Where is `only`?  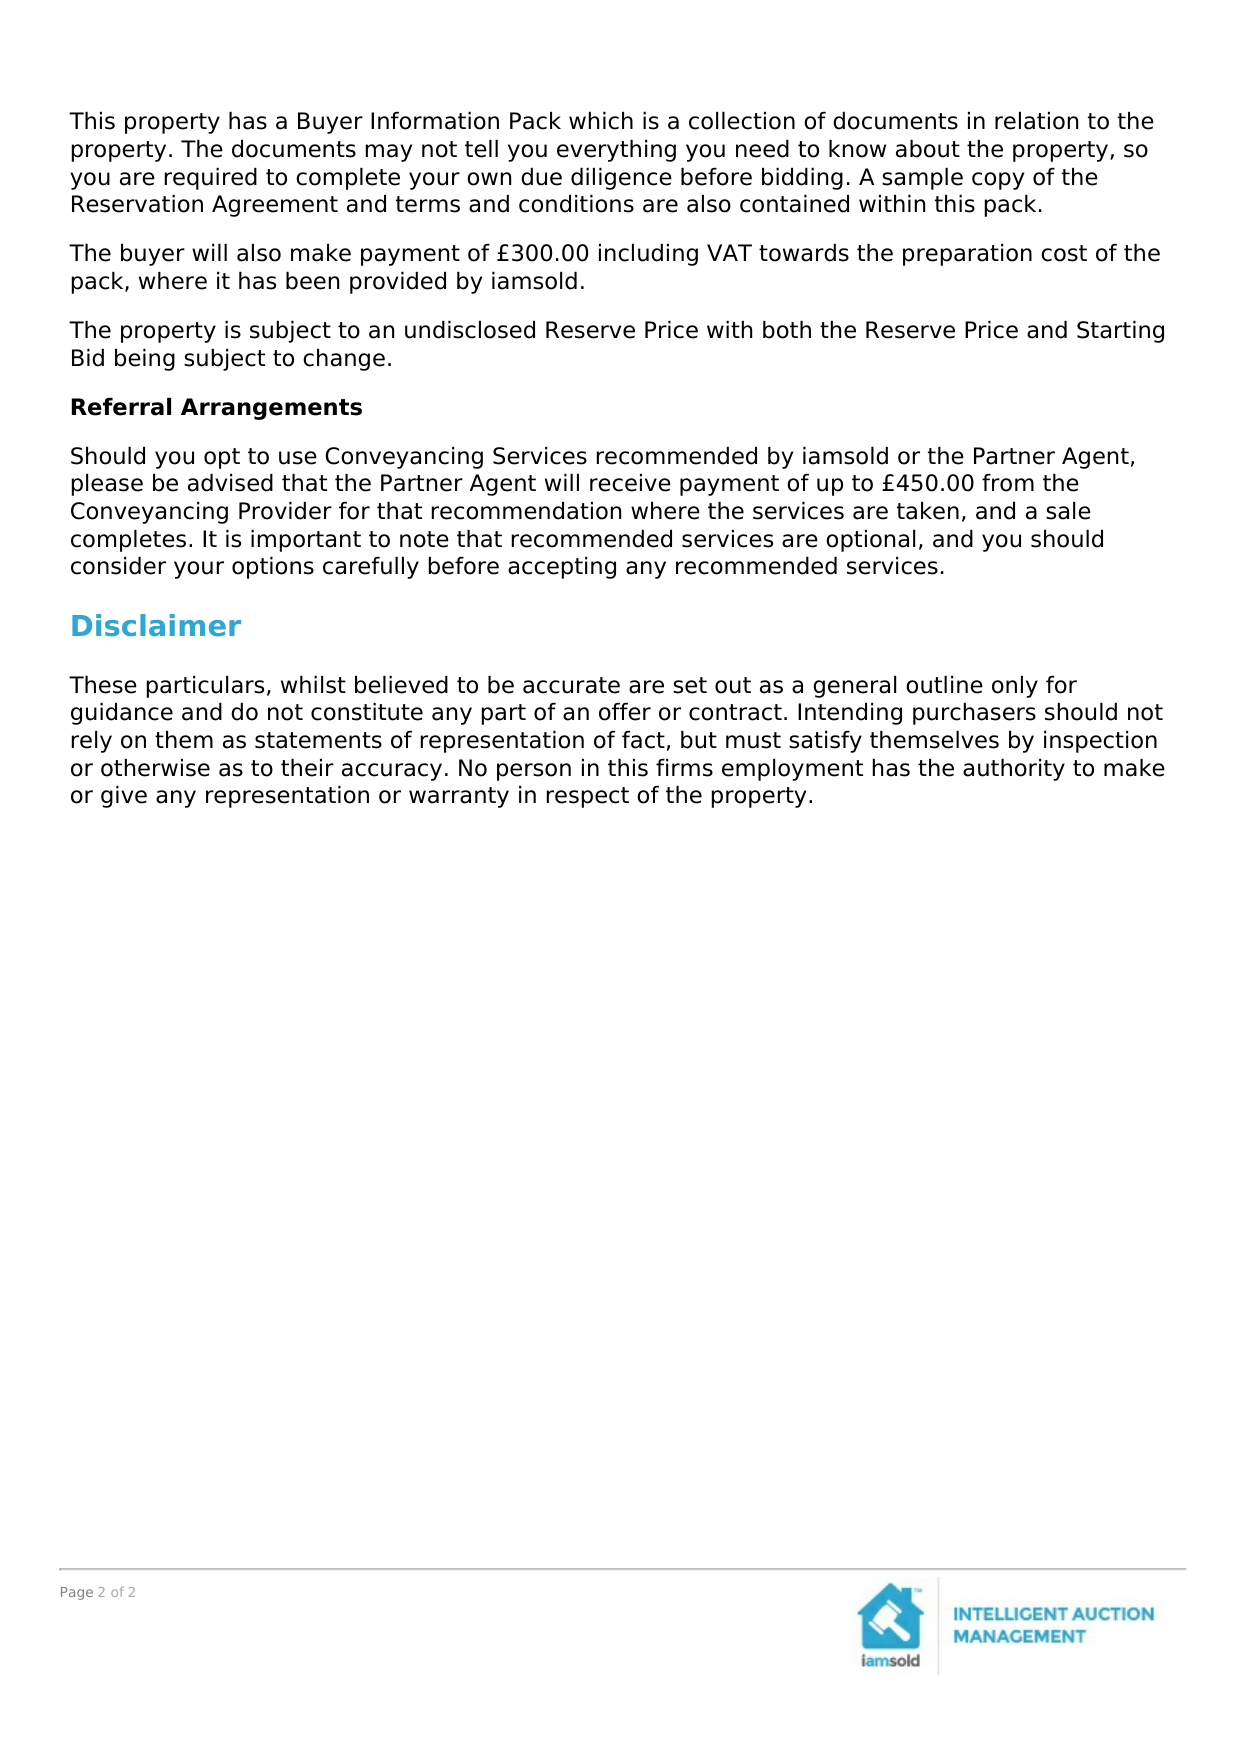 only is located at coordinates (1015, 687).
